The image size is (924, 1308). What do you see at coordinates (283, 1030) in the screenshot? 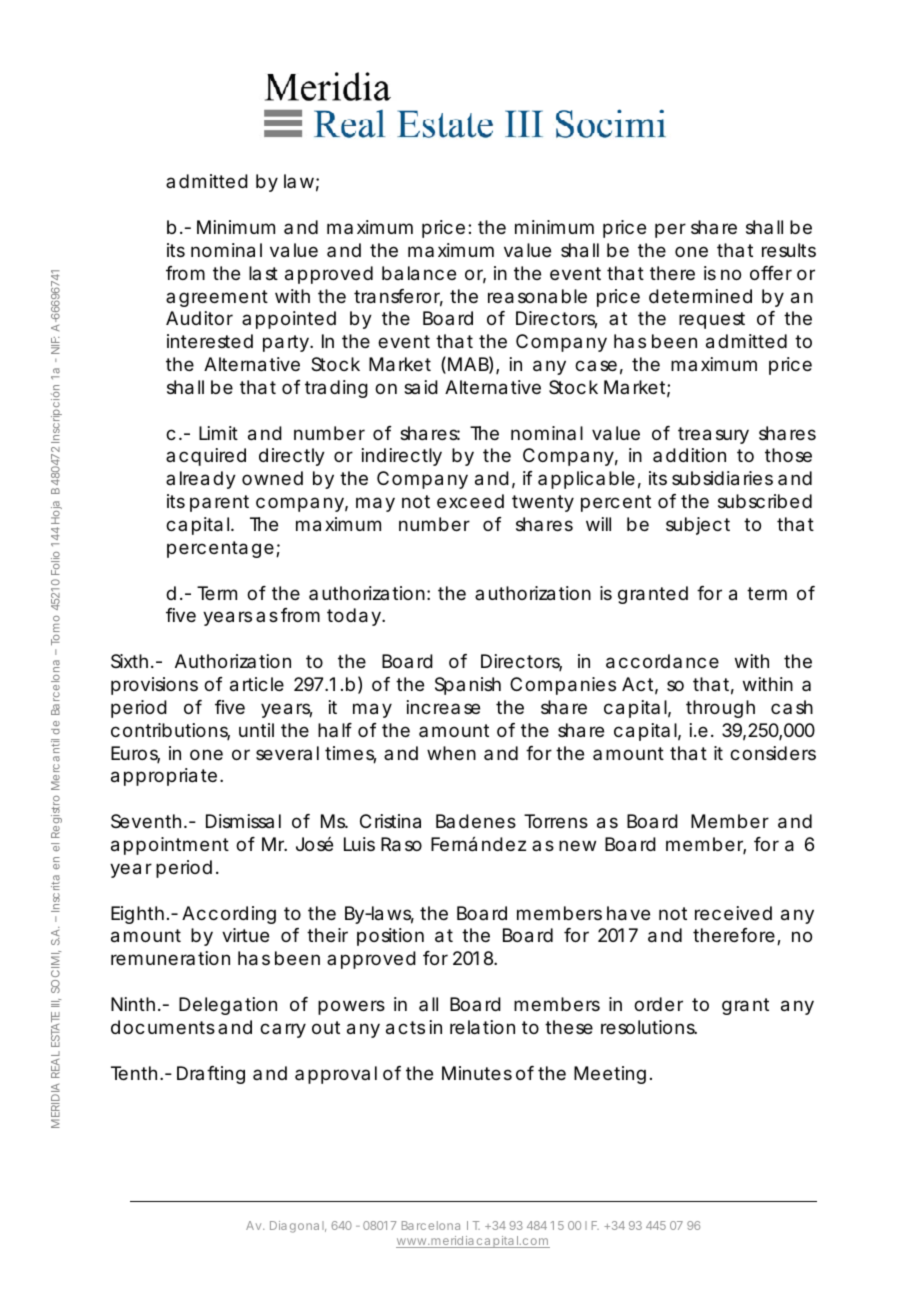
I see `carry` at bounding box center [283, 1030].
